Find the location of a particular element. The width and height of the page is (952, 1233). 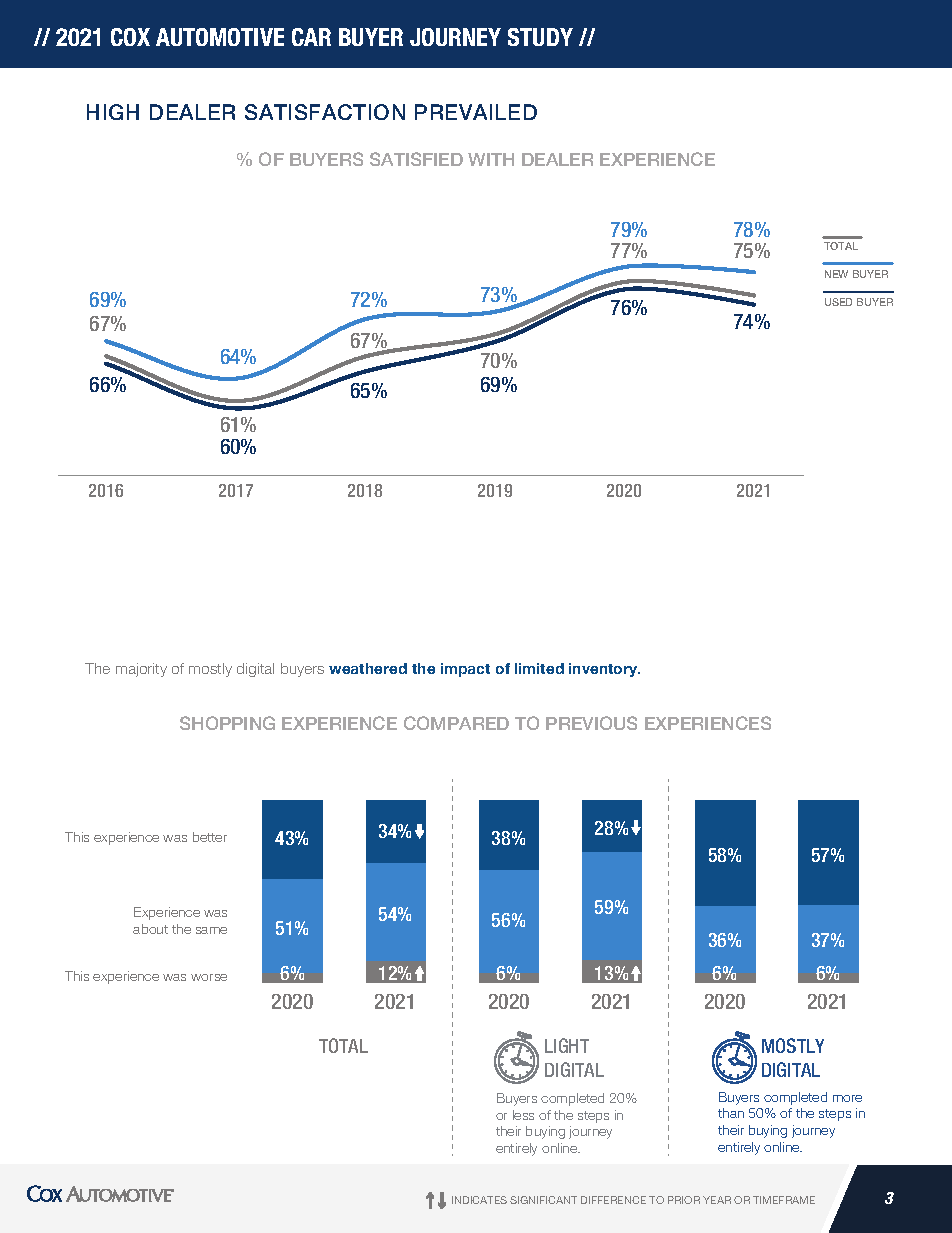

COMPARED is located at coordinates (456, 723).
